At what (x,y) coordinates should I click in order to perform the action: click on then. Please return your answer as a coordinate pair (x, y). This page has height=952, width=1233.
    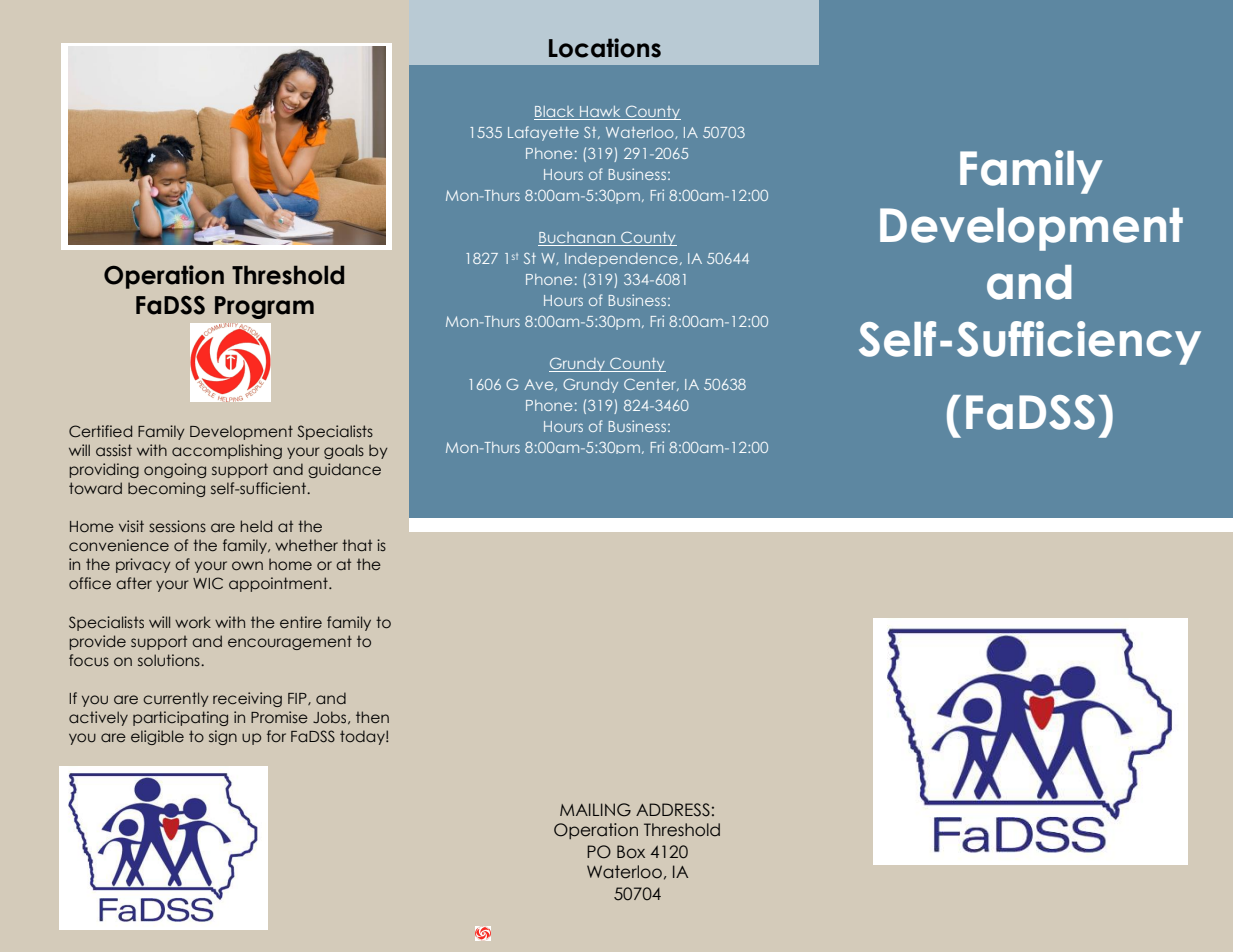
    Looking at the image, I should click on (372, 717).
